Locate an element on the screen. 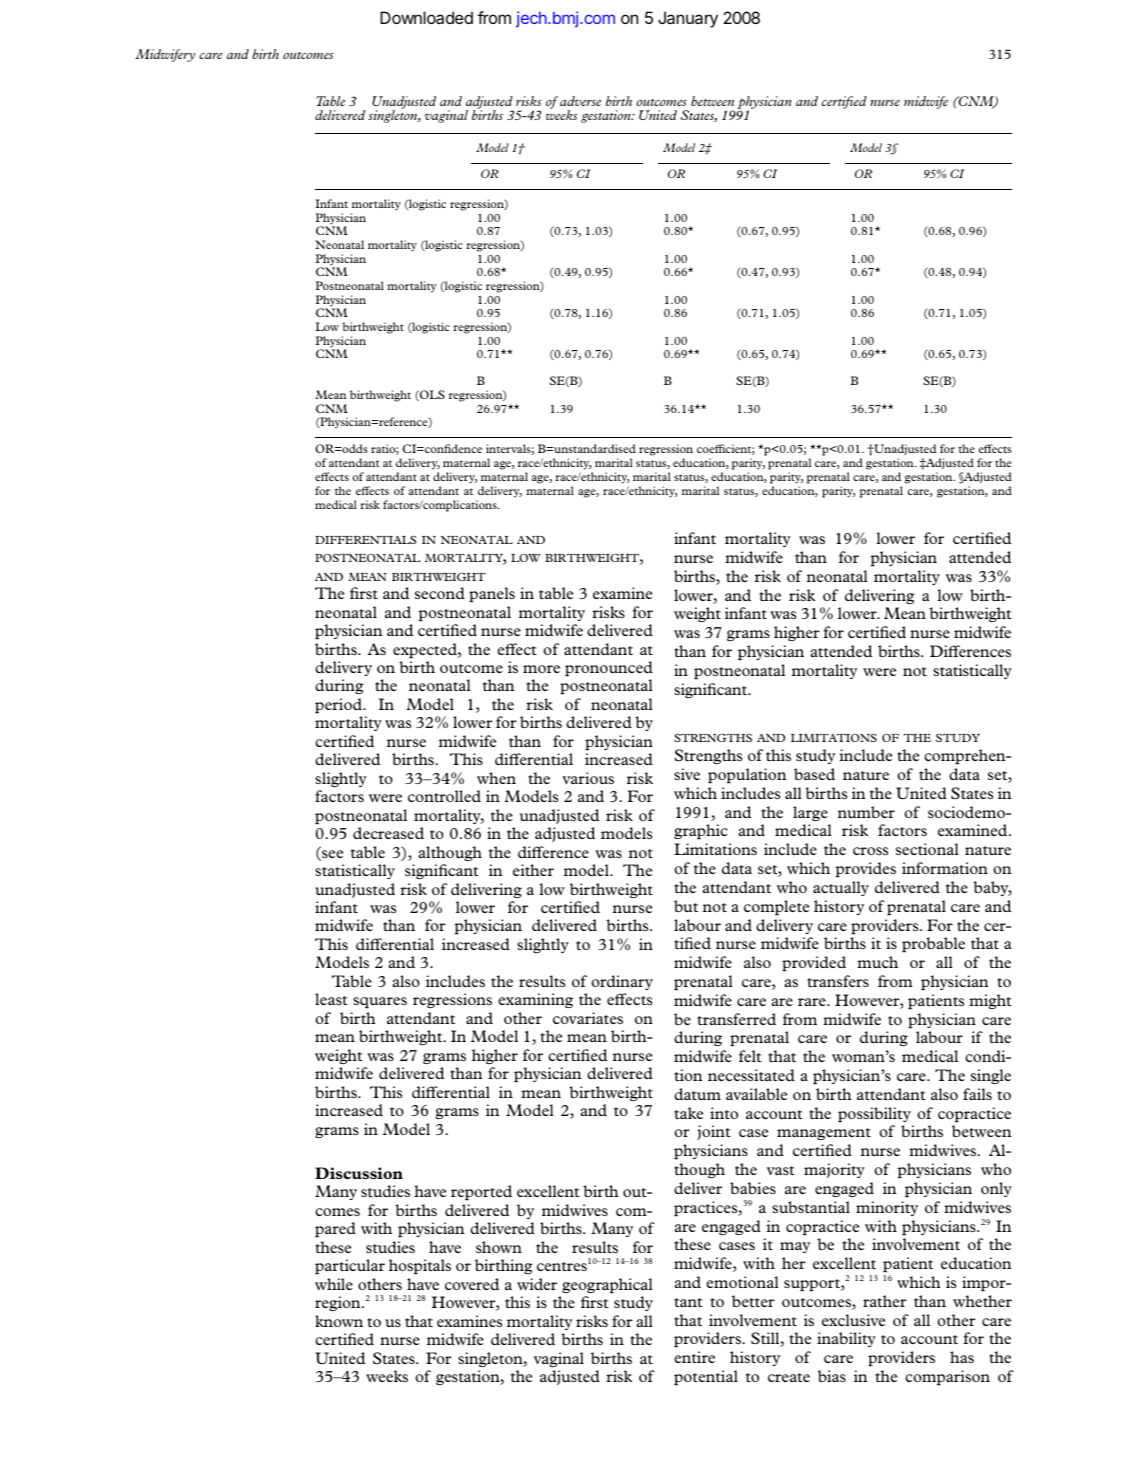 The height and width of the screenshot is (1484, 1147). Downloaded is located at coordinates (426, 17).
